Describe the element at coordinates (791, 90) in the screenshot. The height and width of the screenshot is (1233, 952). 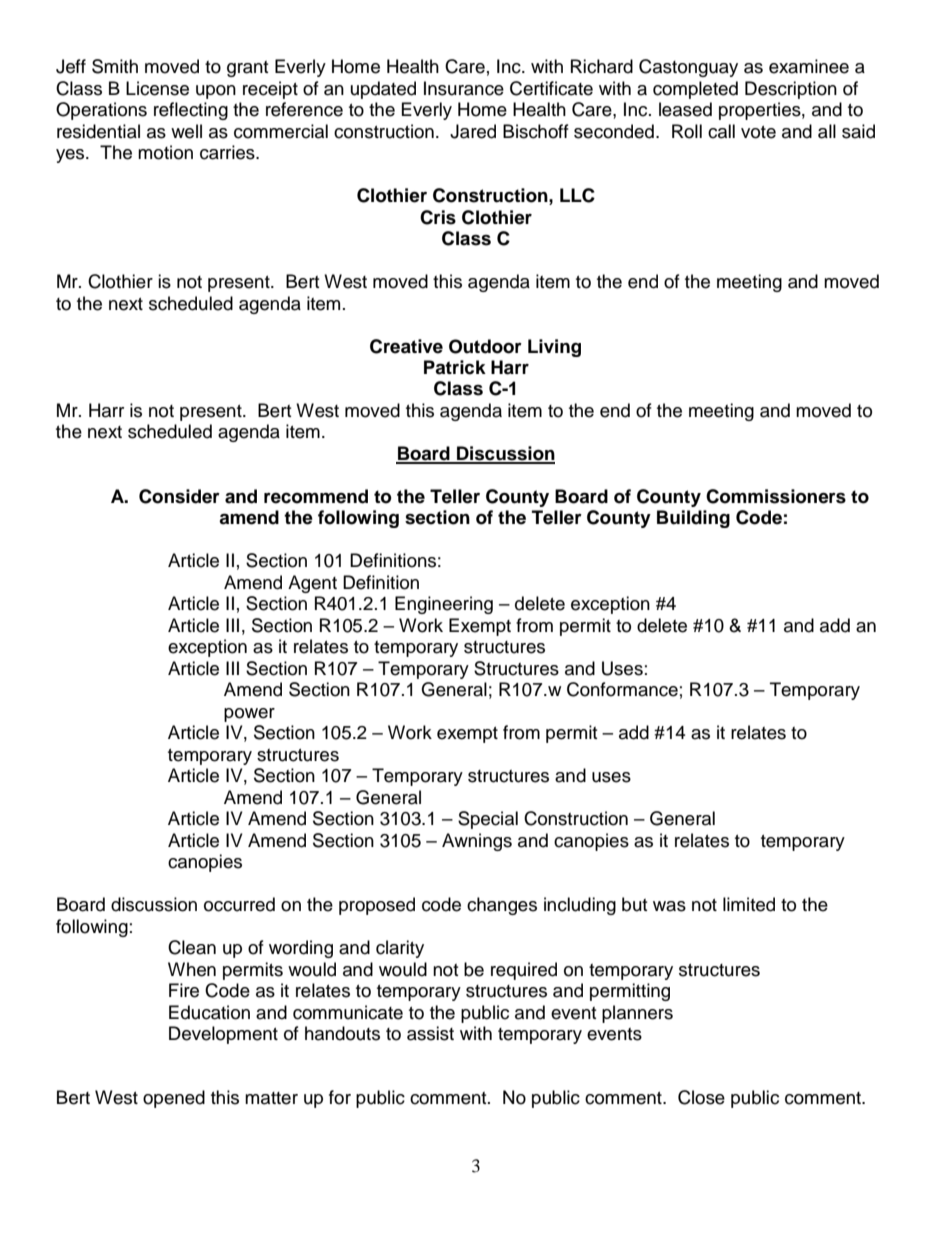
I see `Description` at that location.
